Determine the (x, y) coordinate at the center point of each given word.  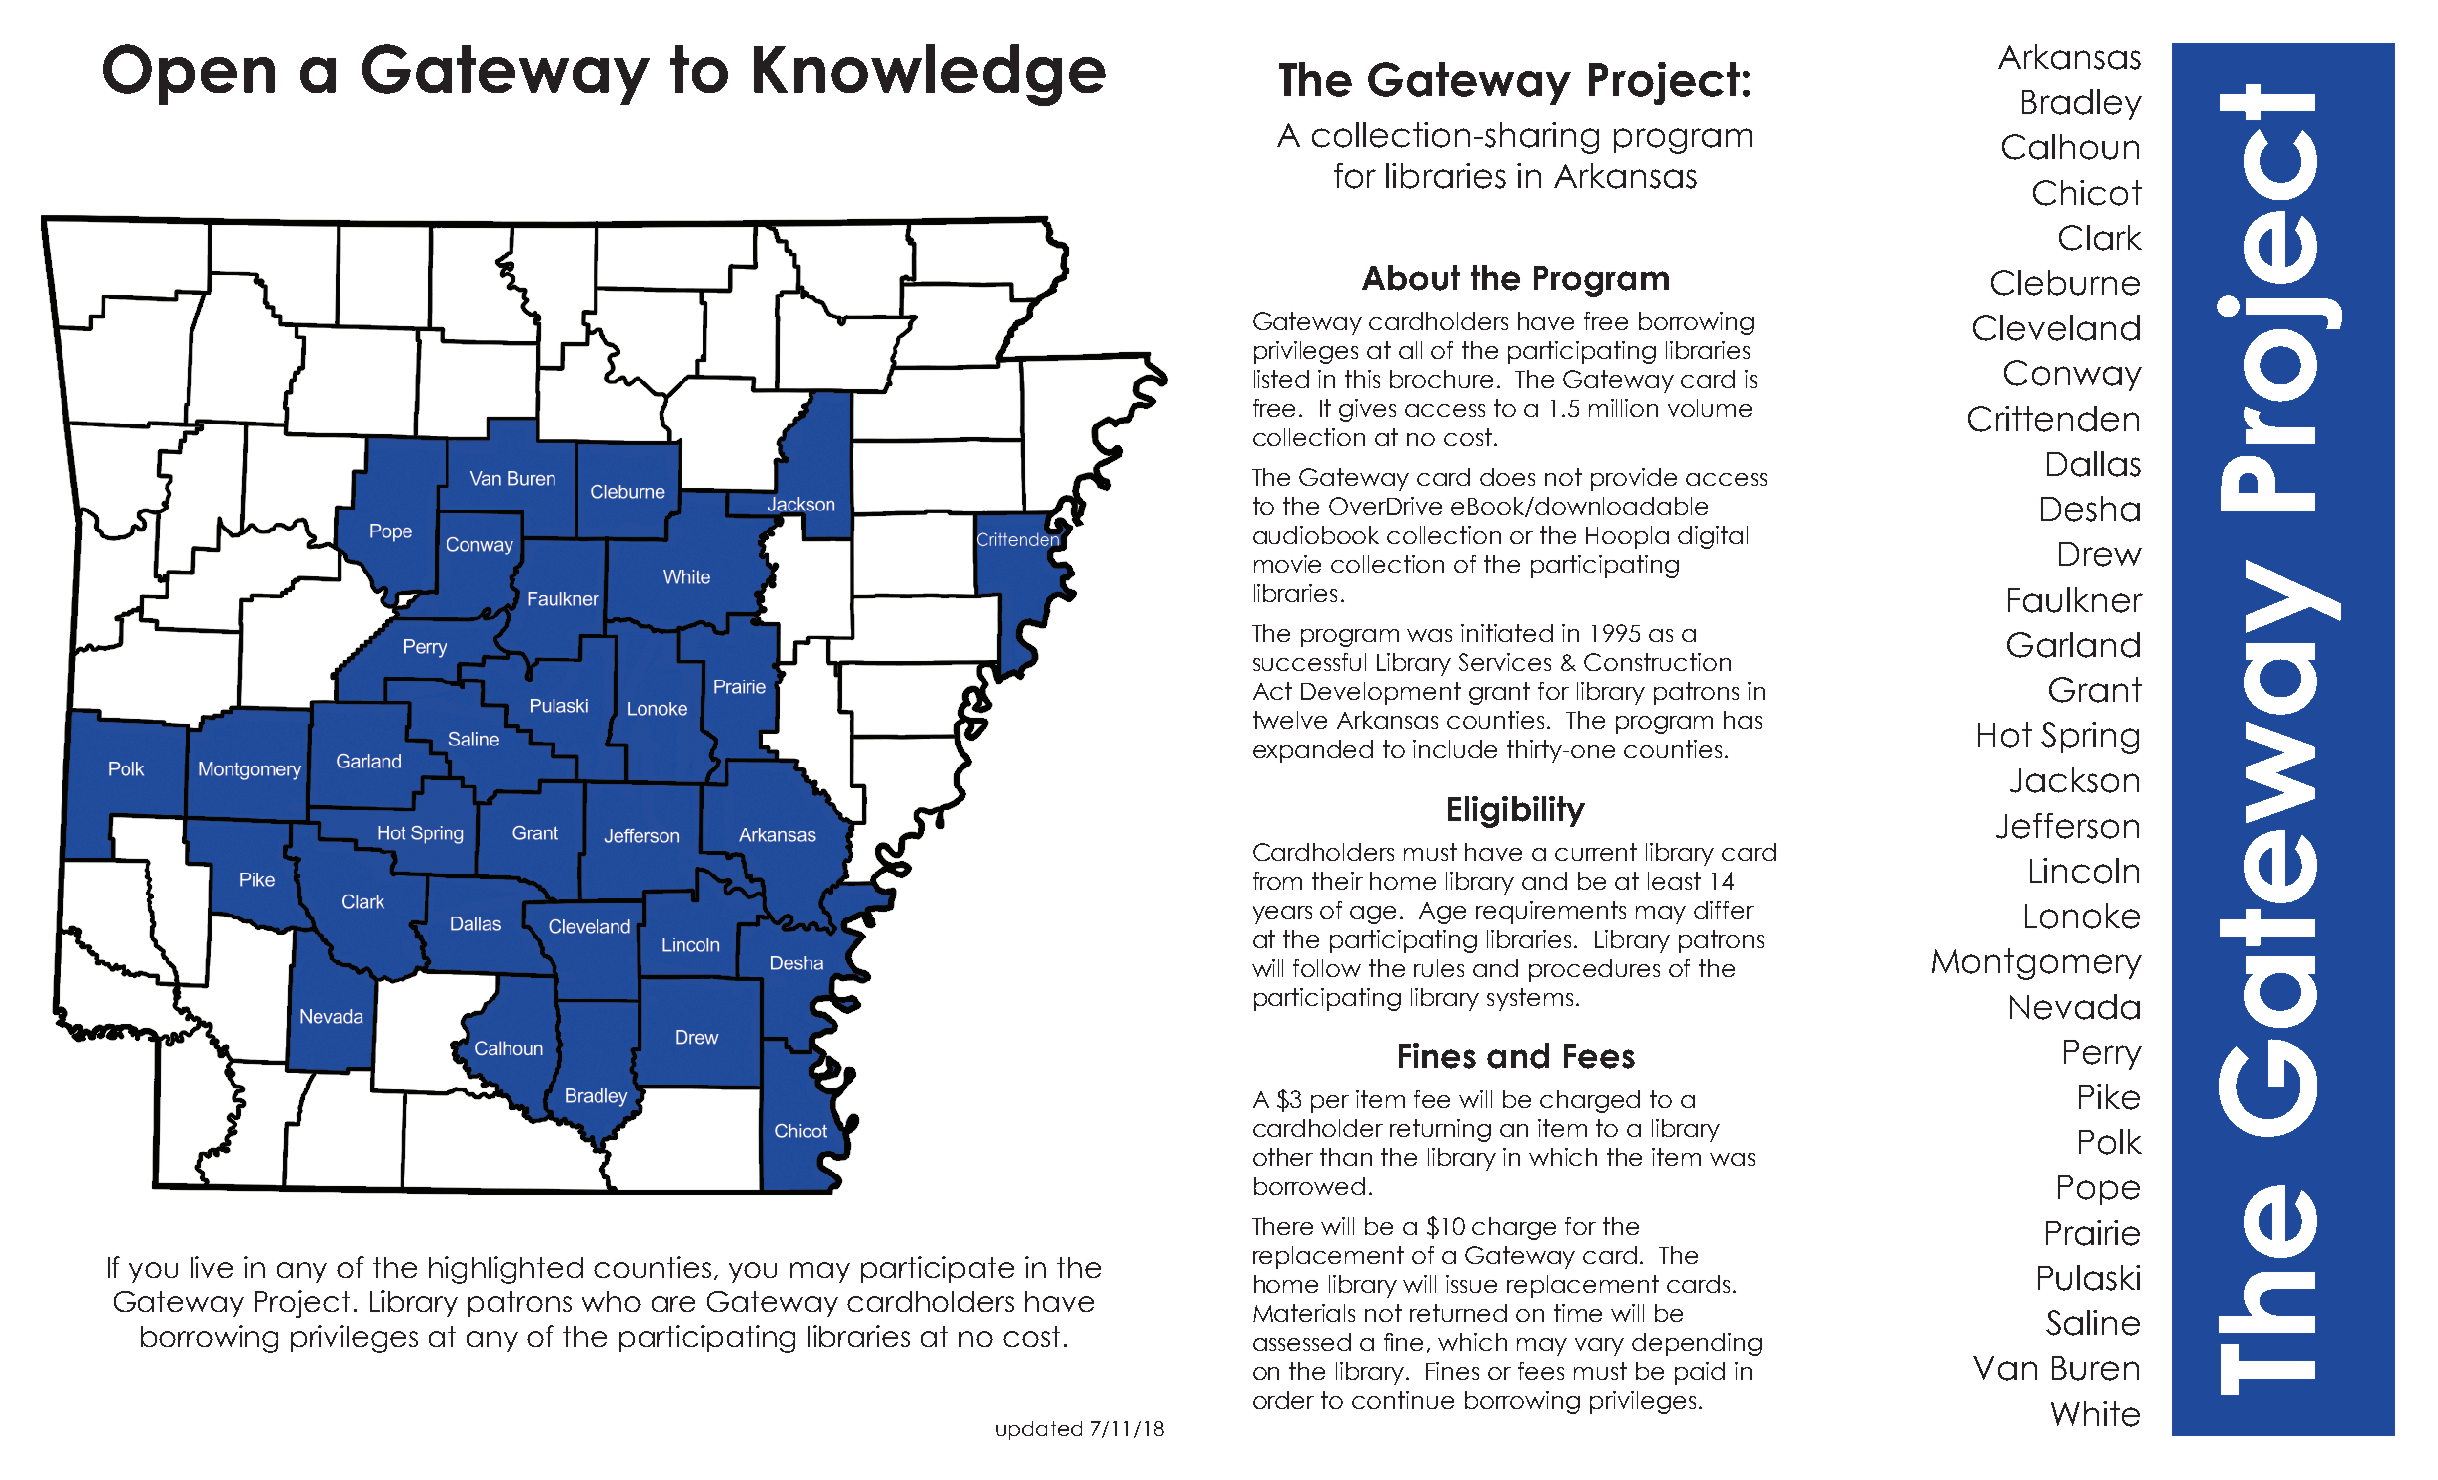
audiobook (1316, 535)
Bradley (2082, 104)
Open (189, 74)
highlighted (506, 1270)
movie (1287, 564)
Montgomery (2037, 964)
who (611, 1301)
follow (1327, 968)
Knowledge (930, 75)
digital (1713, 537)
